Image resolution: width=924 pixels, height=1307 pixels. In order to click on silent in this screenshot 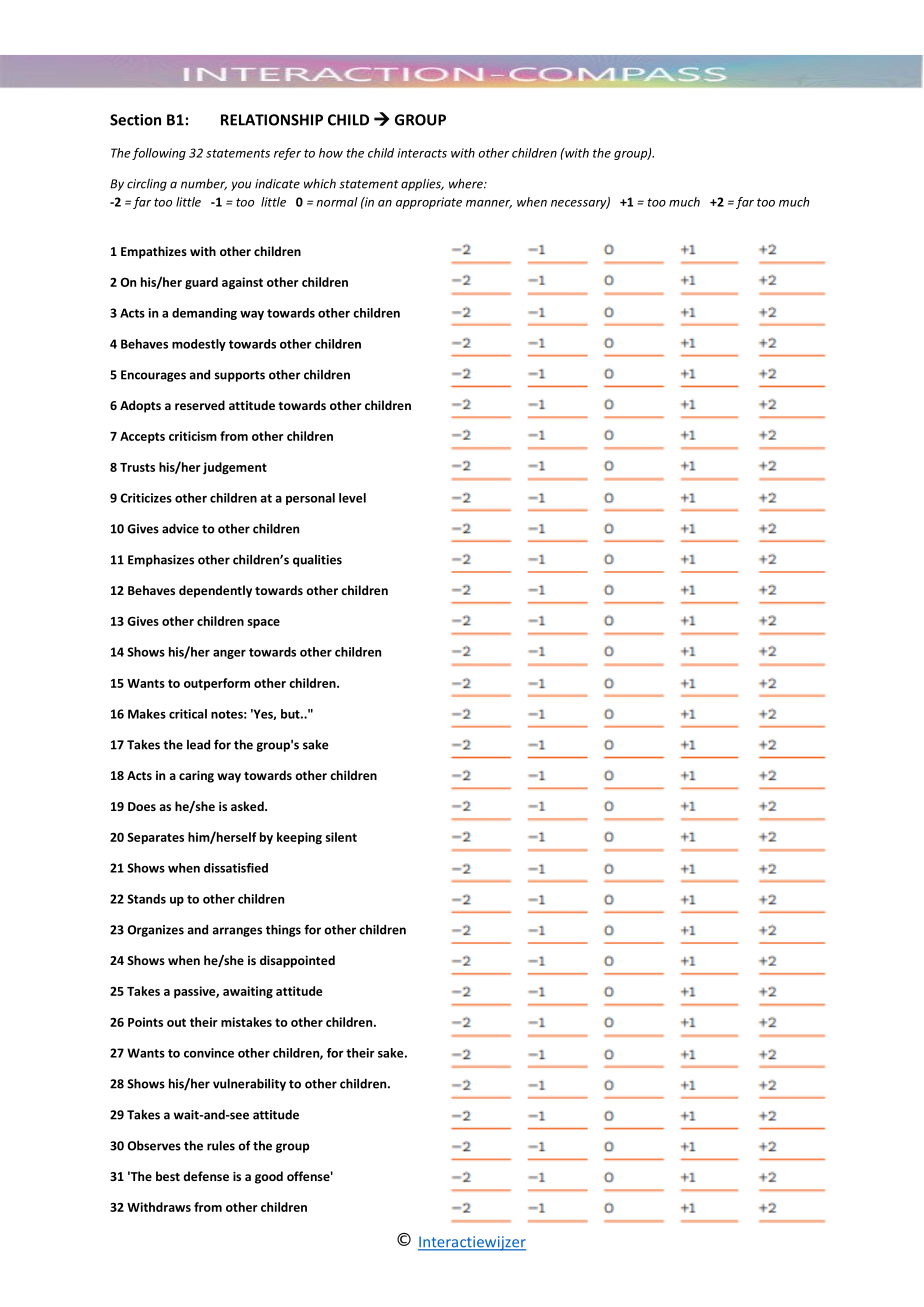, I will do `click(341, 837)`.
